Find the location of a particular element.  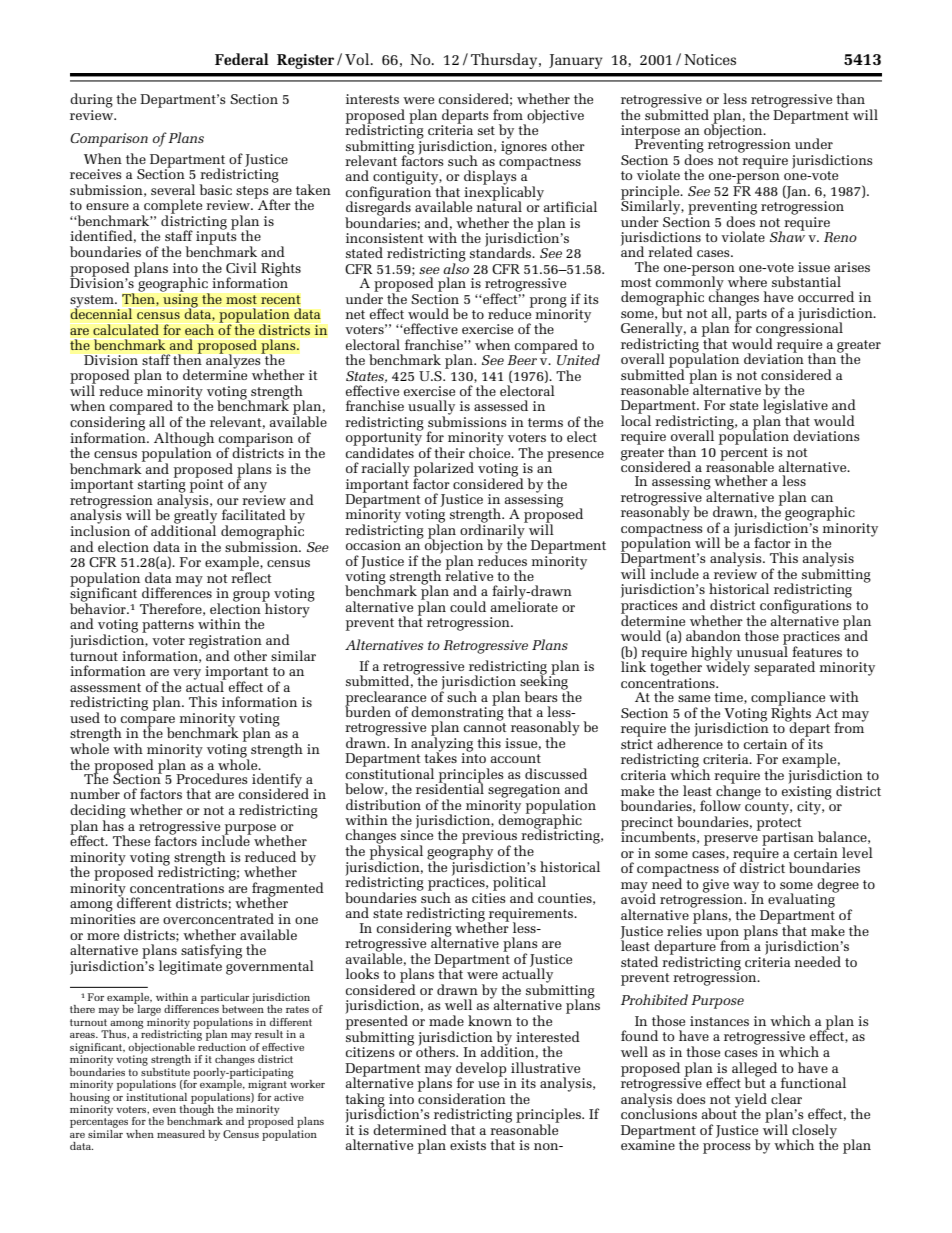

measured is located at coordinates (181, 1134).
